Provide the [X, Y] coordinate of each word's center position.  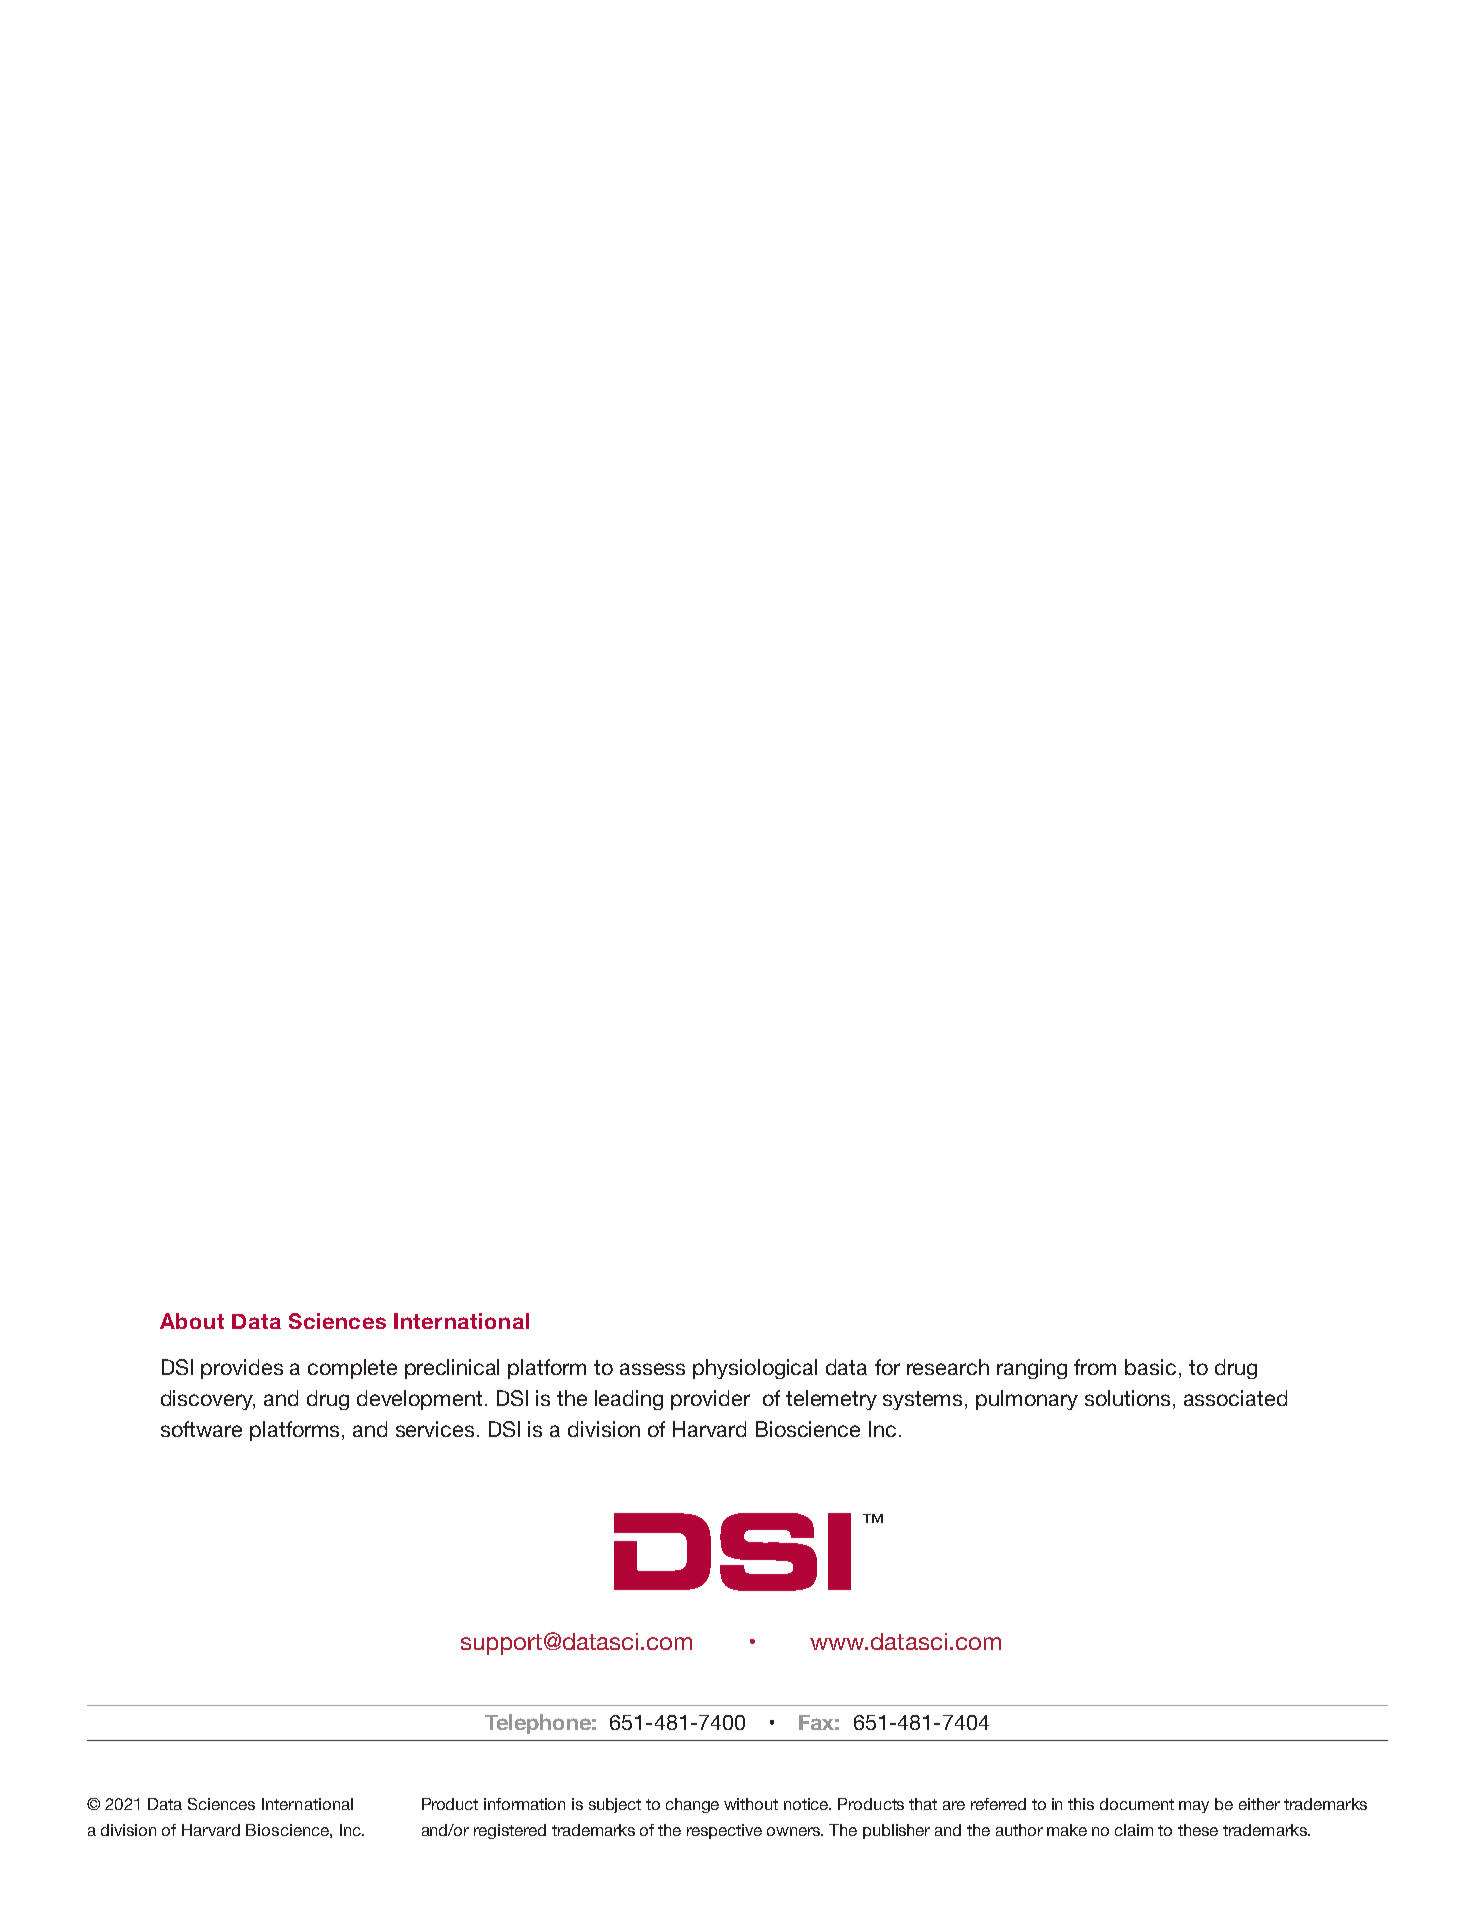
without [751, 1804]
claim [1134, 1830]
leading [629, 1400]
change [692, 1805]
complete [352, 1369]
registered [510, 1831]
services [435, 1429]
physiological [755, 1369]
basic [1150, 1367]
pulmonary [1027, 1400]
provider [710, 1400]
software [201, 1429]
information [524, 1804]
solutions [1127, 1398]
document [1137, 1804]
